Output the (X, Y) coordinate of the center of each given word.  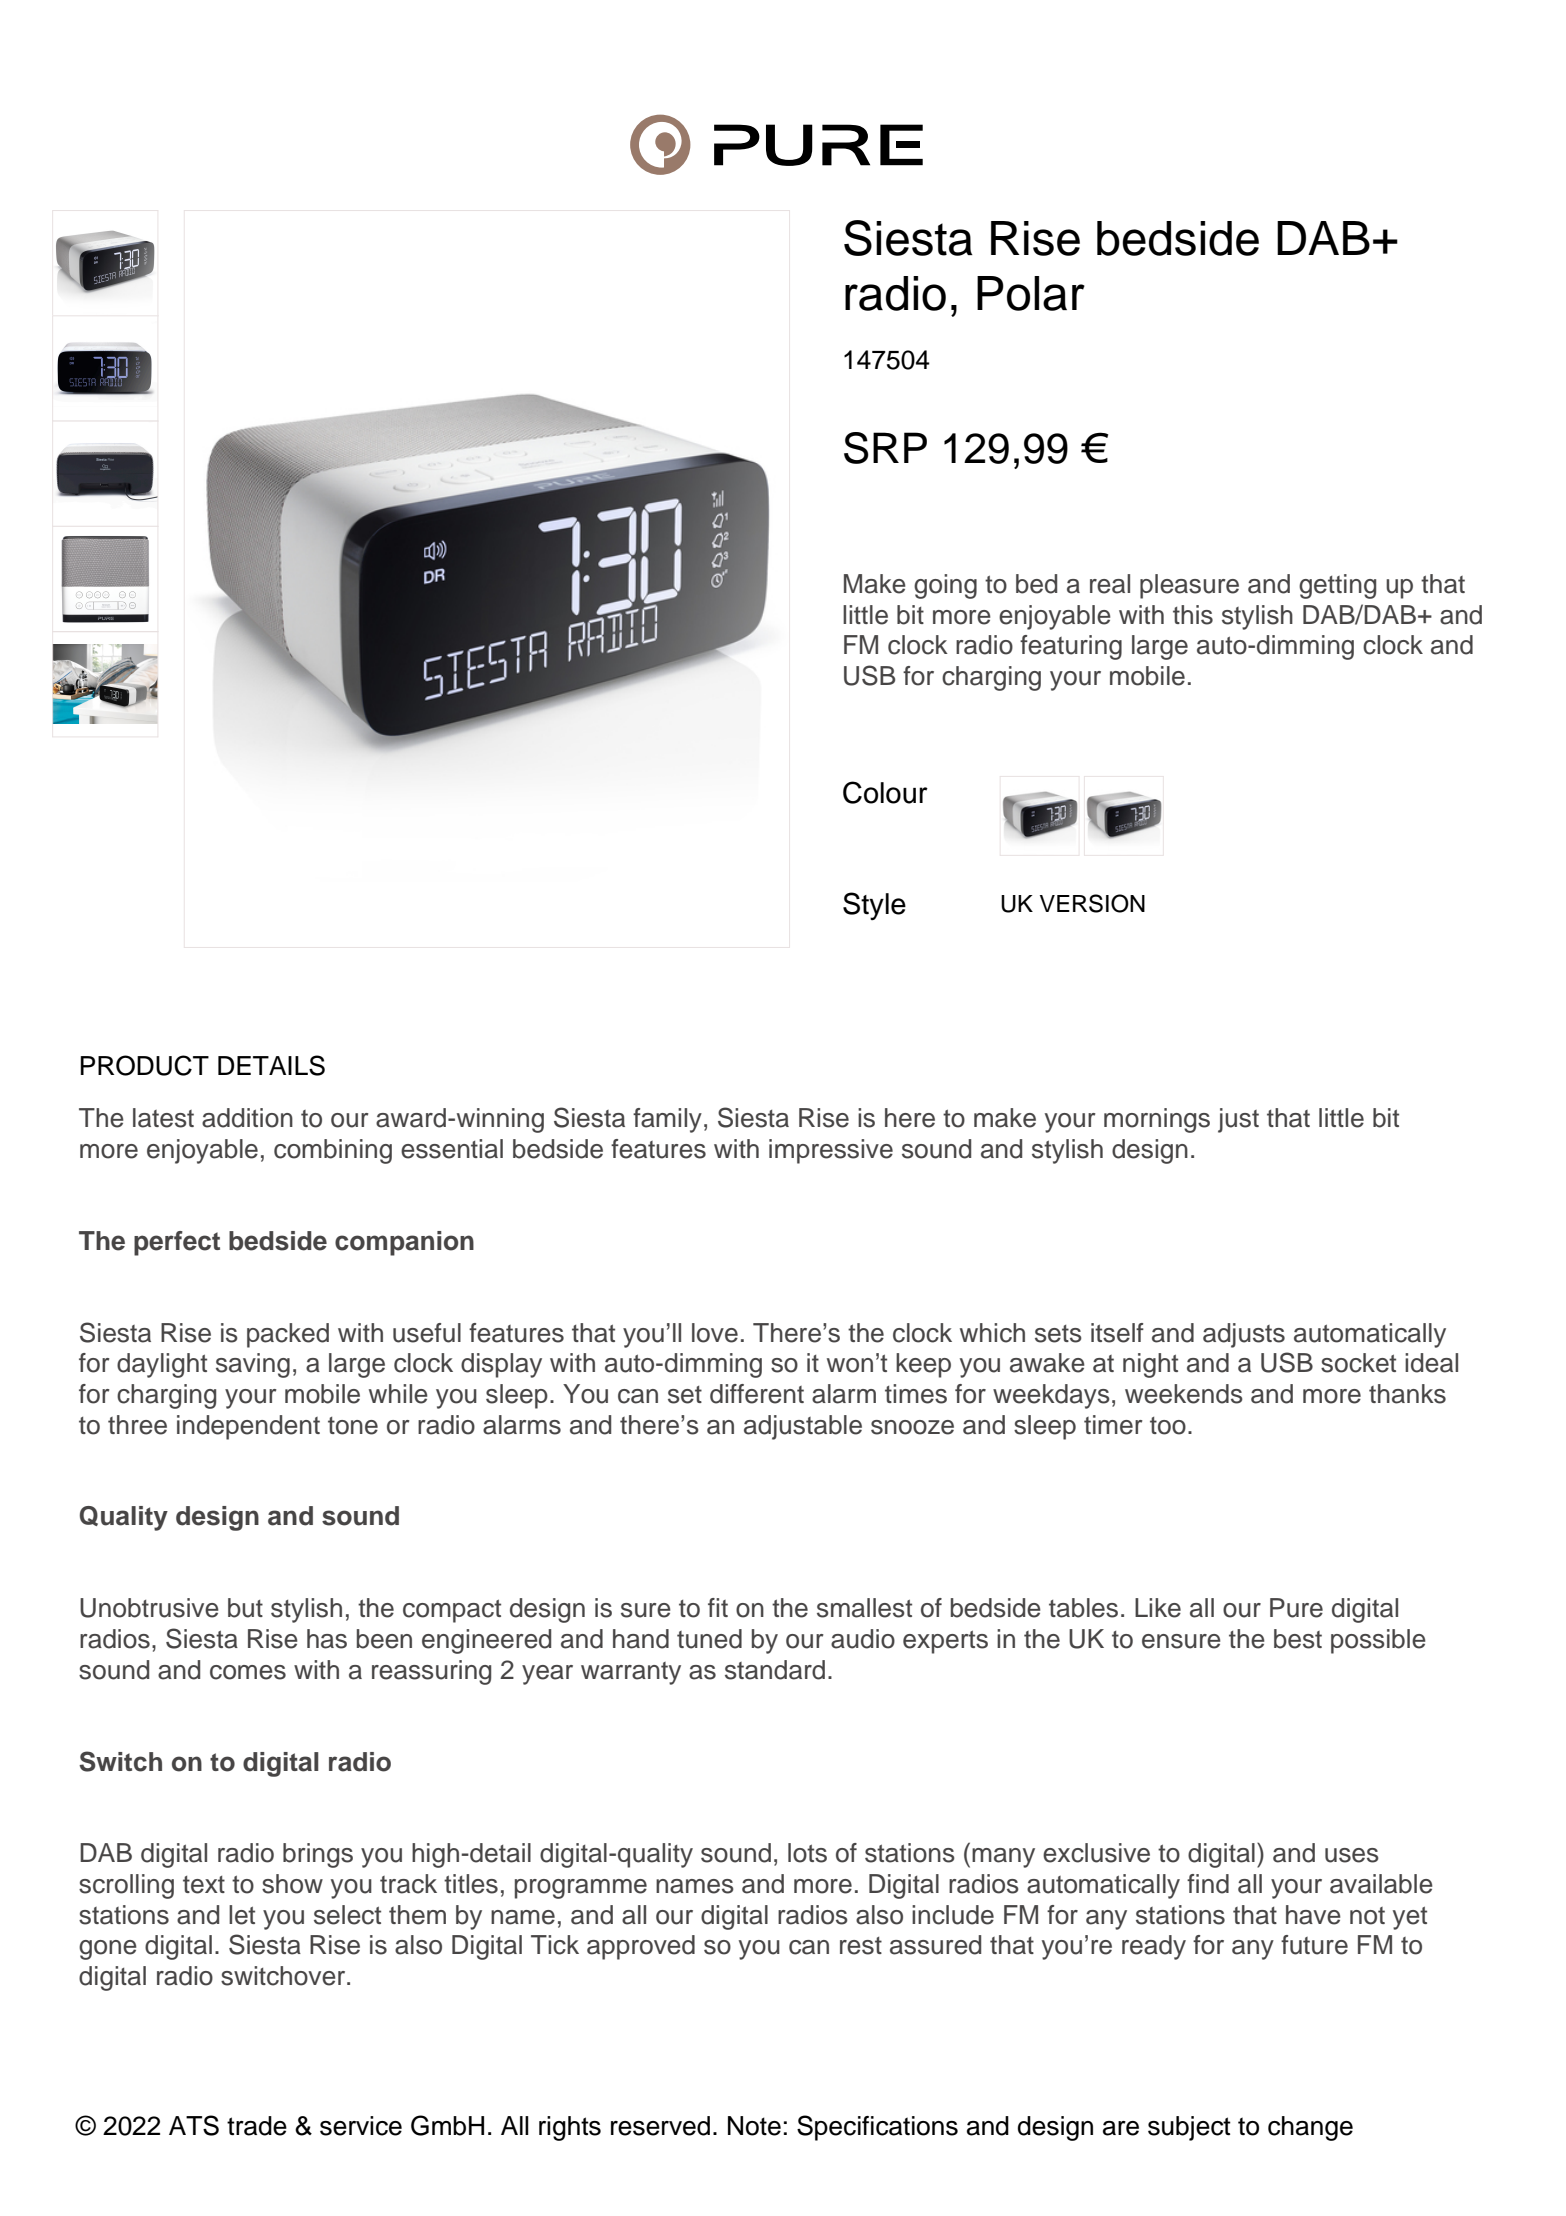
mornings (1157, 1120)
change (1310, 2128)
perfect (177, 1243)
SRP (885, 448)
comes (248, 1672)
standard (775, 1670)
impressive (831, 1151)
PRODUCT (145, 1065)
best (1298, 1639)
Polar (1031, 293)
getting (1337, 586)
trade (257, 2126)
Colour (885, 792)
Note (754, 2126)
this (1193, 615)
